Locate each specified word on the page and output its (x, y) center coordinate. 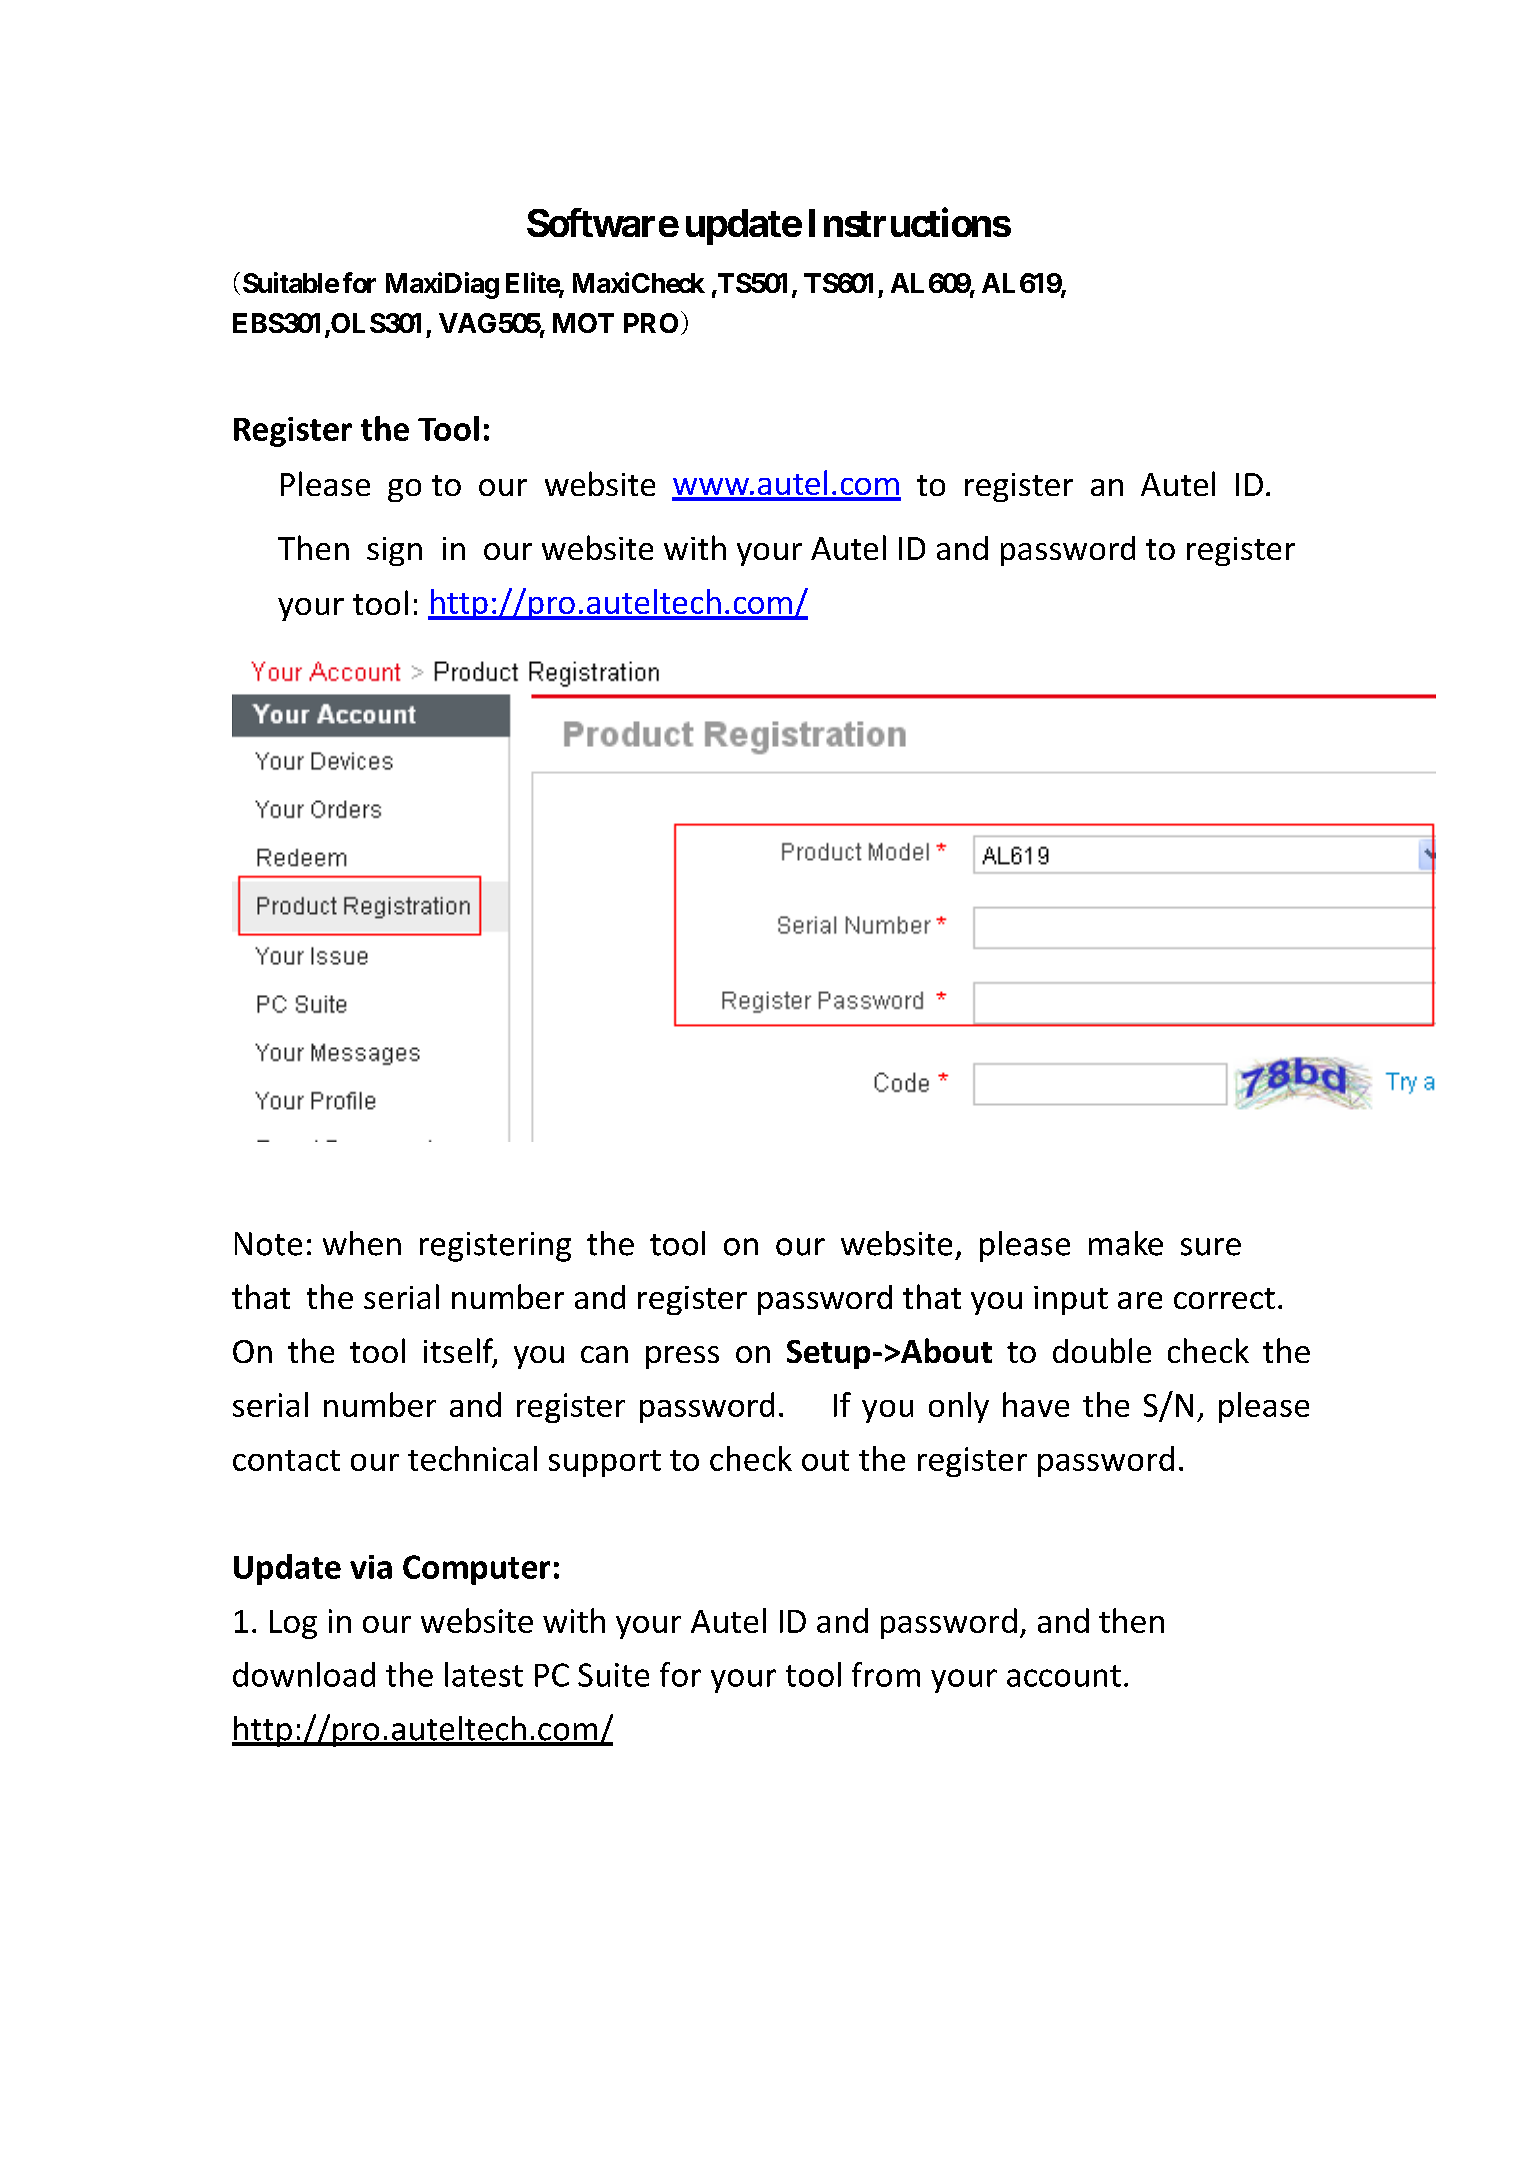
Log (293, 1624)
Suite (613, 1675)
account (1064, 1676)
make (1126, 1243)
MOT (583, 323)
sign (394, 551)
